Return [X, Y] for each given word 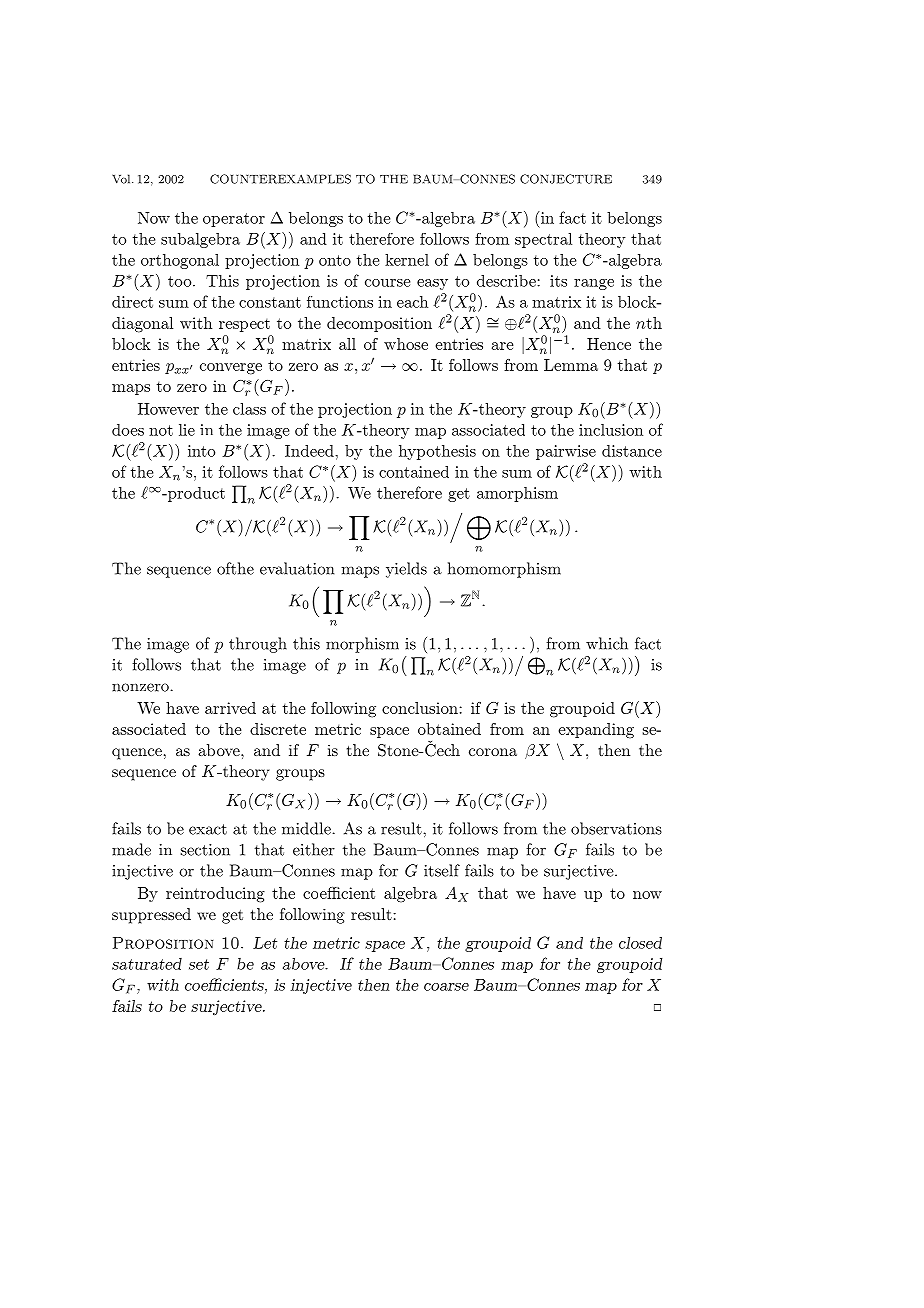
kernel [407, 259]
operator [234, 220]
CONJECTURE [566, 179]
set [199, 964]
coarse [446, 987]
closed [640, 942]
